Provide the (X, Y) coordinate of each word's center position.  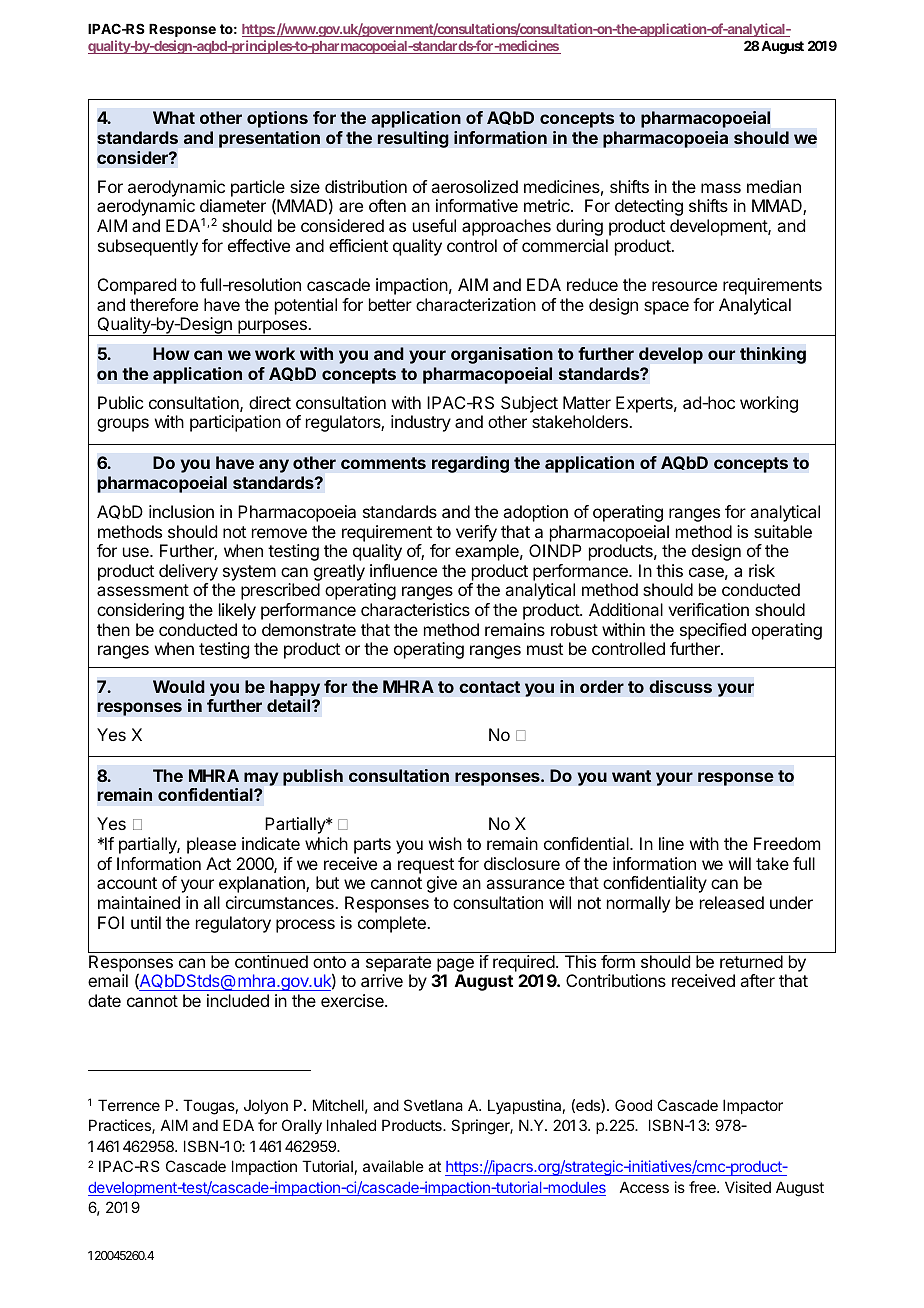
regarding (470, 464)
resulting (413, 139)
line (671, 843)
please (211, 845)
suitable (783, 531)
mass (721, 188)
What (174, 117)
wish (445, 843)
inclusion (181, 511)
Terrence (129, 1105)
